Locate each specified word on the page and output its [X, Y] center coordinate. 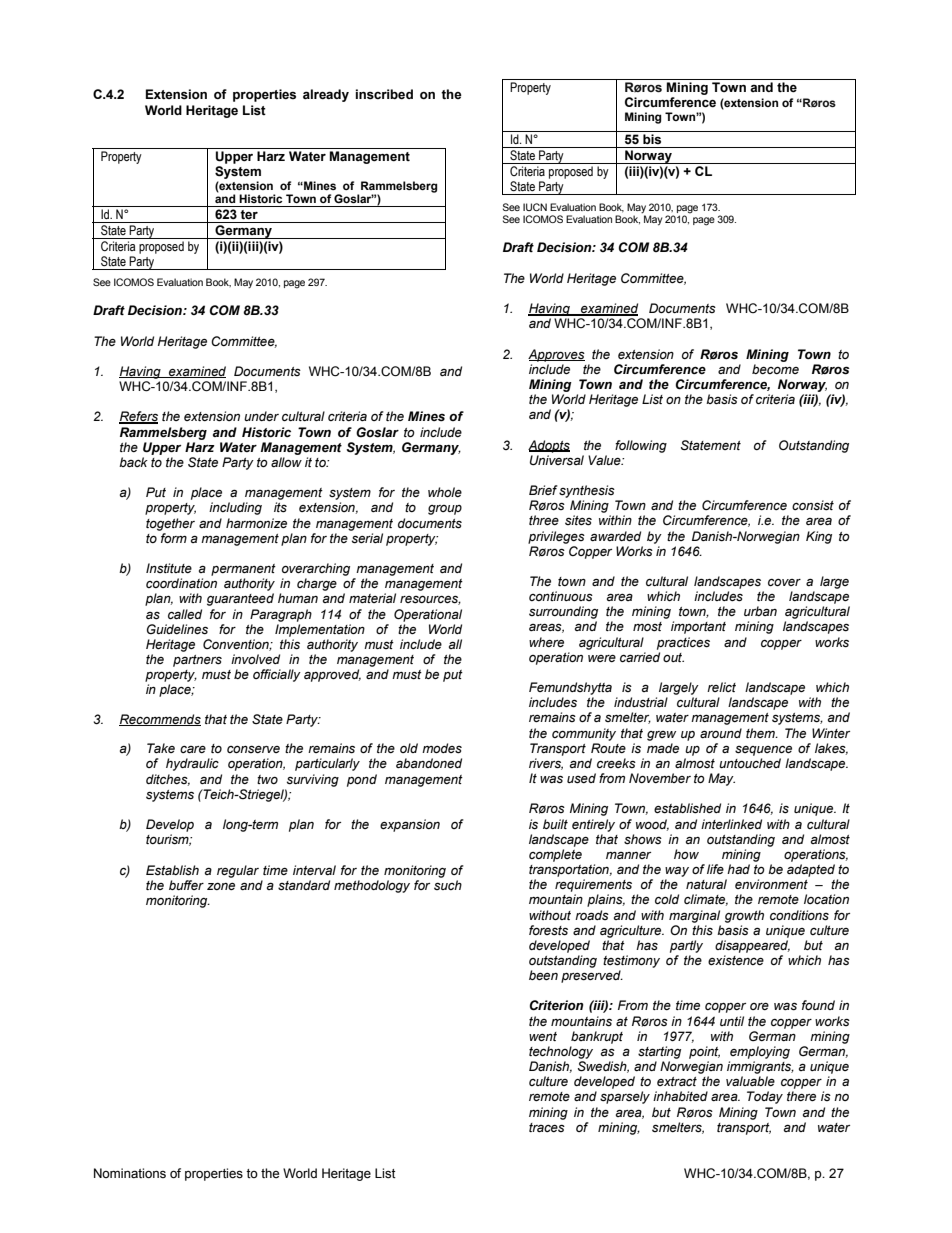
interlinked [731, 824]
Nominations [130, 1173]
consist [813, 505]
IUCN [535, 207]
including [235, 508]
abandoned [429, 763]
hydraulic [192, 764]
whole [445, 492]
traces [547, 1127]
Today [765, 1097]
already [326, 95]
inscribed [384, 94]
